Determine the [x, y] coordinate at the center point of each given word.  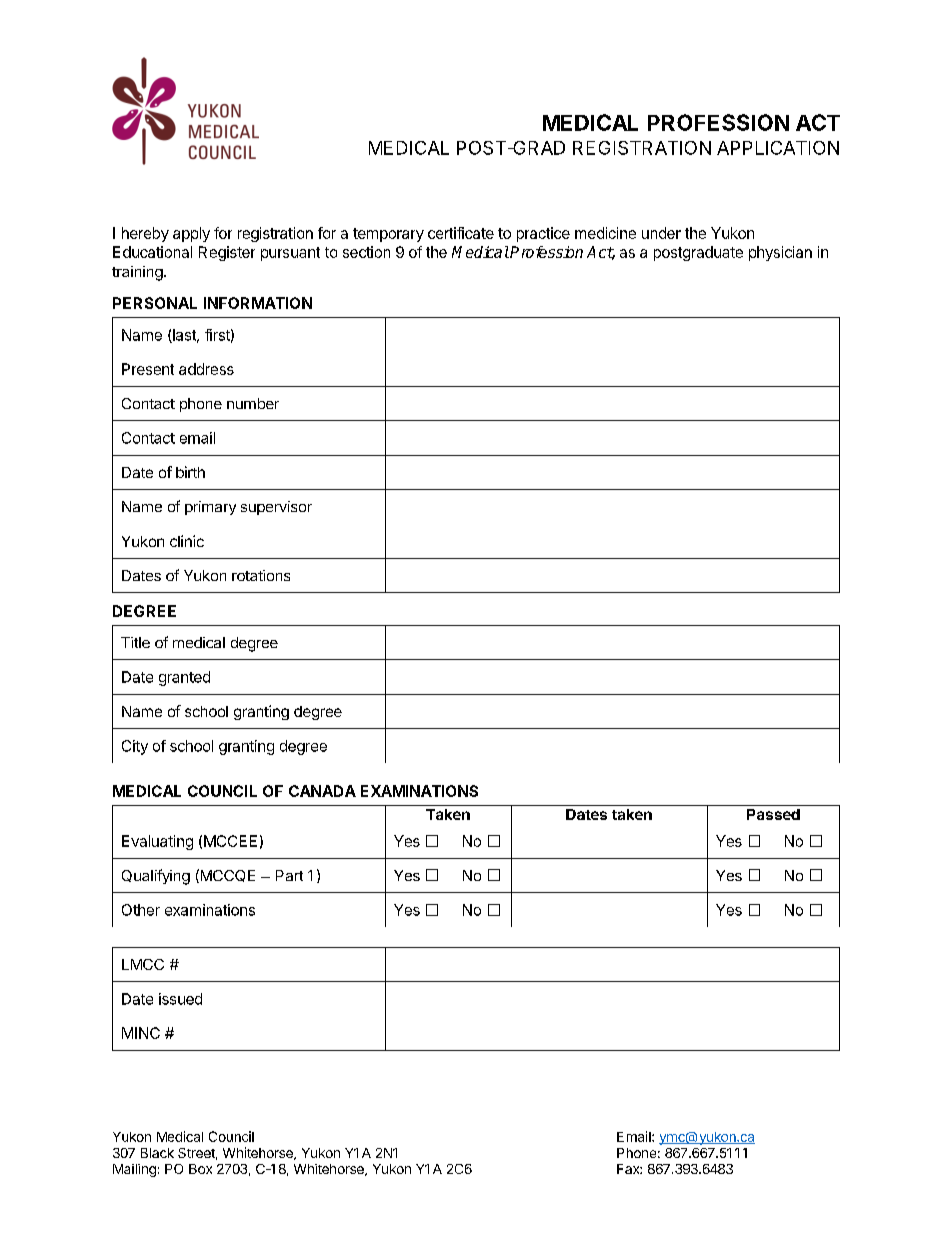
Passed [773, 814]
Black [157, 1153]
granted [184, 678]
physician [780, 253]
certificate [461, 233]
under [661, 233]
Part [289, 875]
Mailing [134, 1170]
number [253, 403]
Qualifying [156, 877]
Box [200, 1169]
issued [180, 999]
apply [191, 234]
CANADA [322, 791]
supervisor [276, 508]
